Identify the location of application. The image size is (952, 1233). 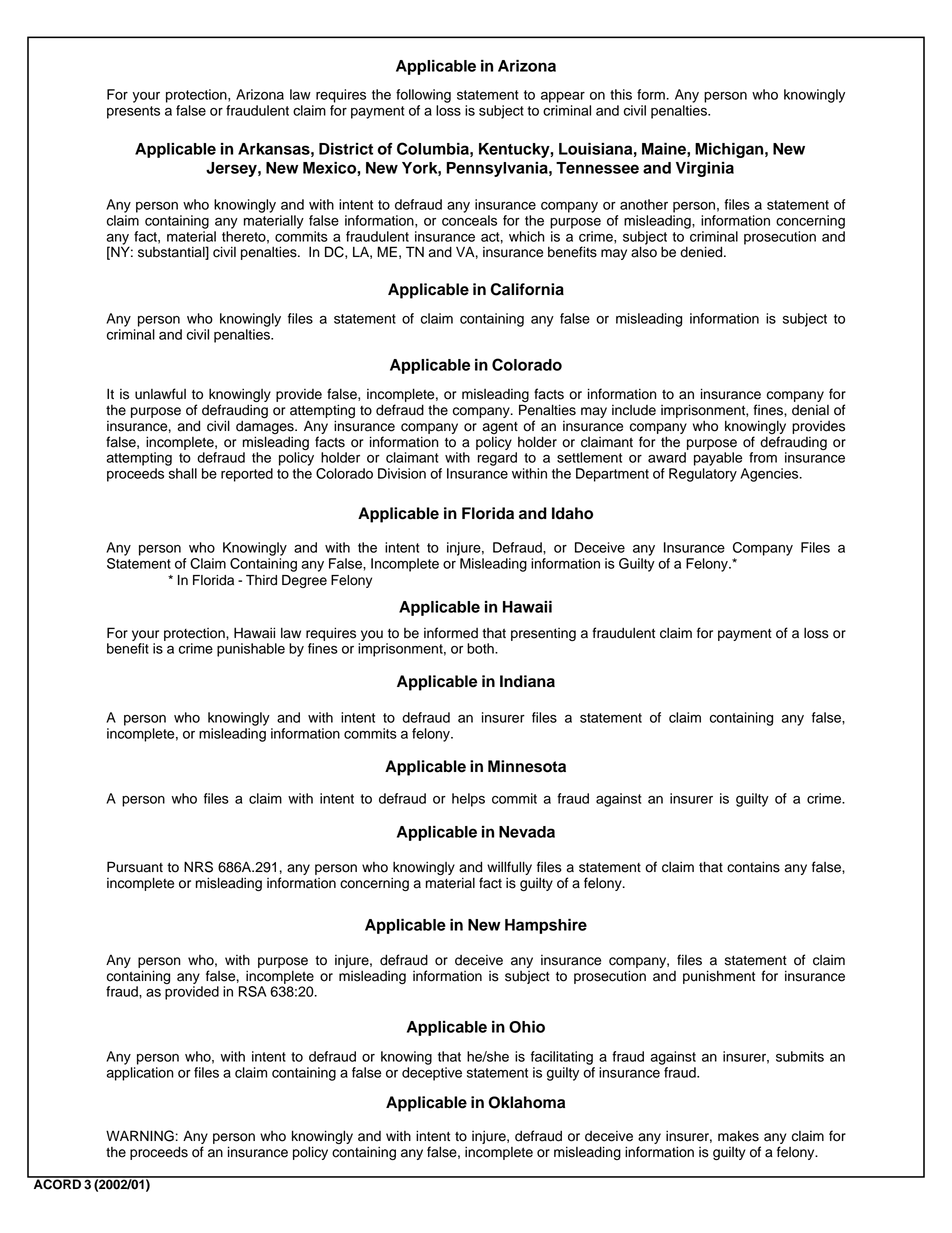
(140, 1074).
